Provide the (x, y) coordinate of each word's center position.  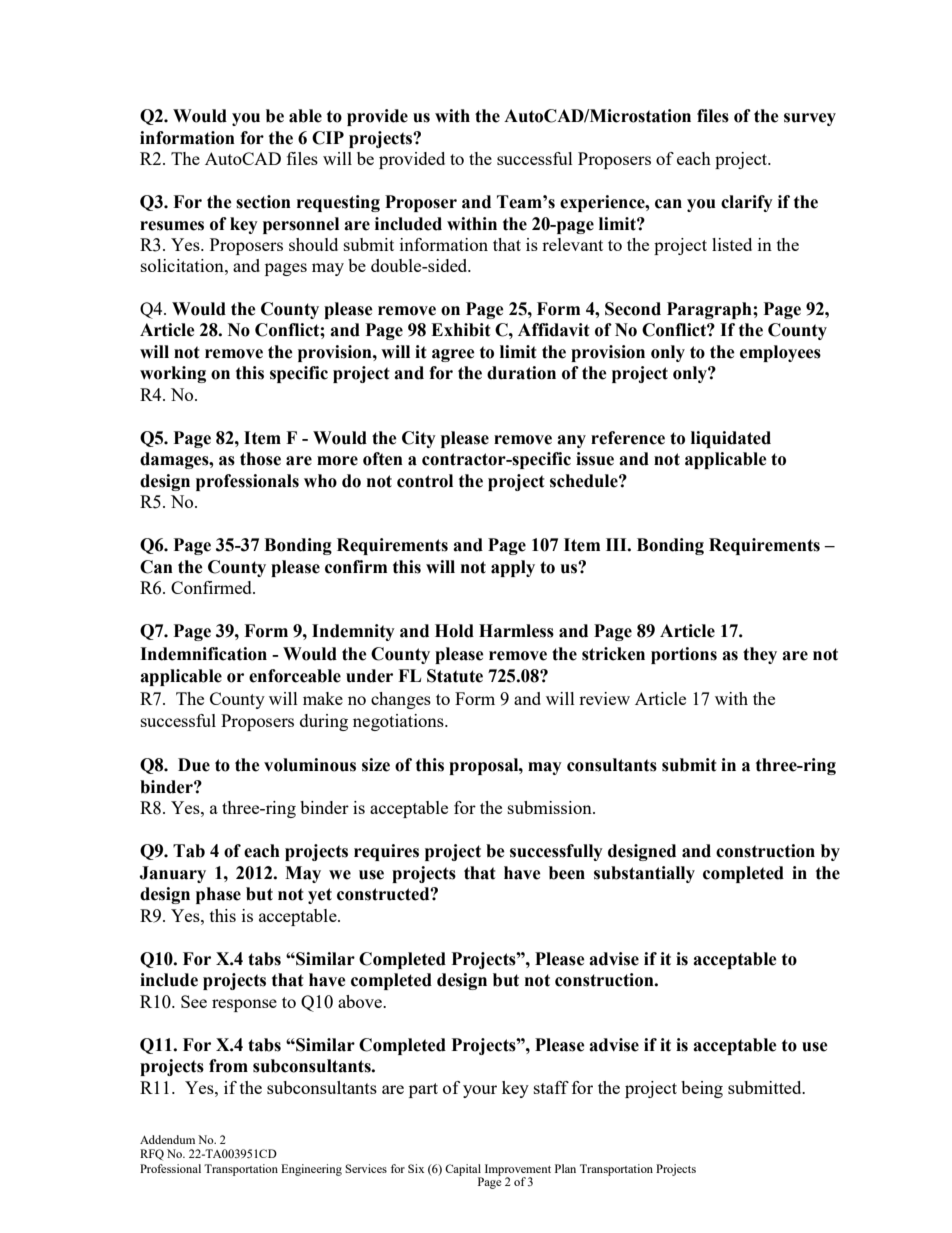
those (260, 459)
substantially (644, 874)
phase (218, 895)
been (567, 873)
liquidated (731, 439)
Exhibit (461, 330)
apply (513, 568)
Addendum (167, 1139)
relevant (572, 244)
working (173, 374)
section (263, 202)
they (760, 655)
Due (194, 765)
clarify (747, 203)
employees (780, 353)
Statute (455, 676)
